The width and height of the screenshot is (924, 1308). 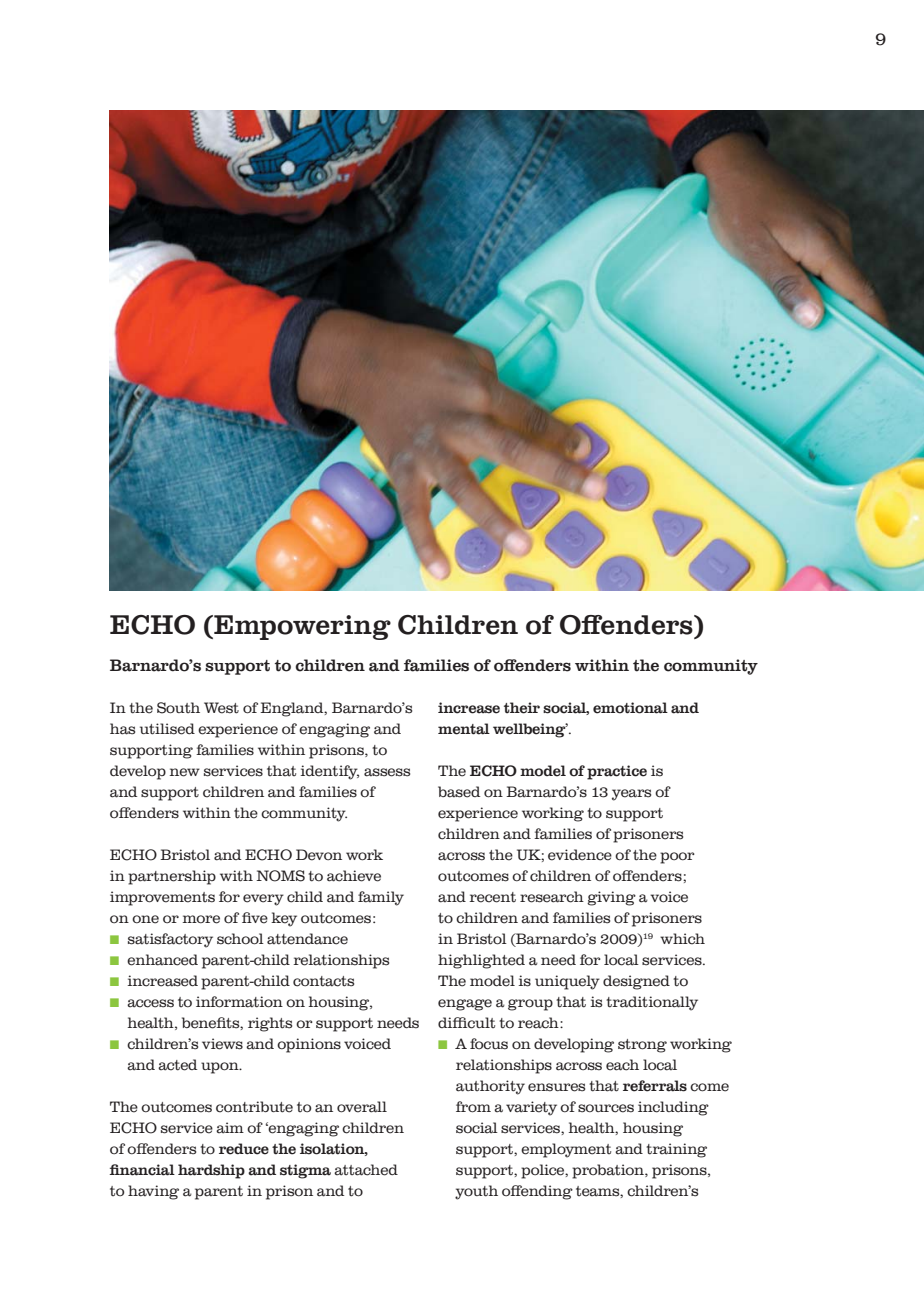 What do you see at coordinates (211, 1171) in the screenshot?
I see `hardship` at bounding box center [211, 1171].
